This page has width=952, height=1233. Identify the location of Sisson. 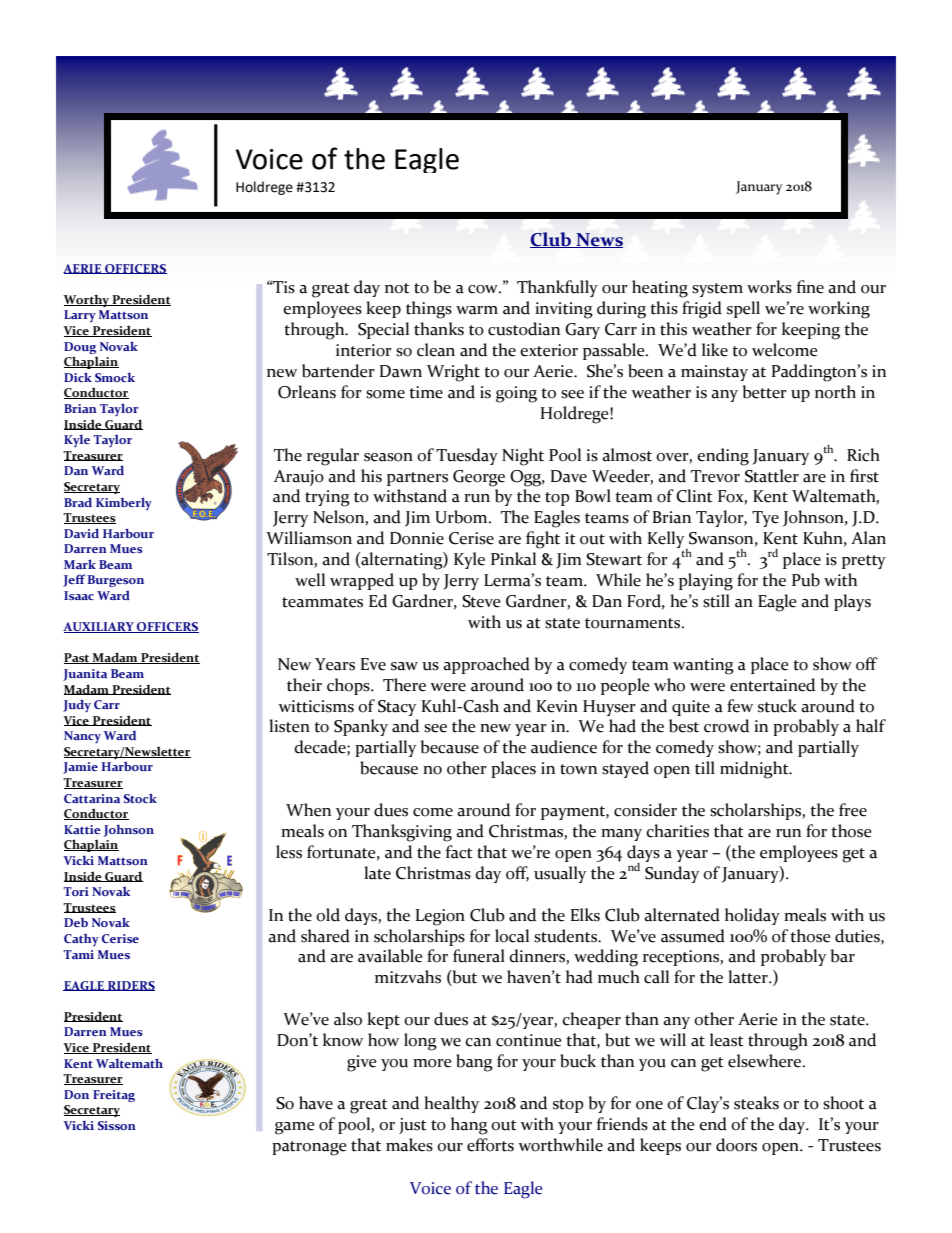
(117, 1125).
